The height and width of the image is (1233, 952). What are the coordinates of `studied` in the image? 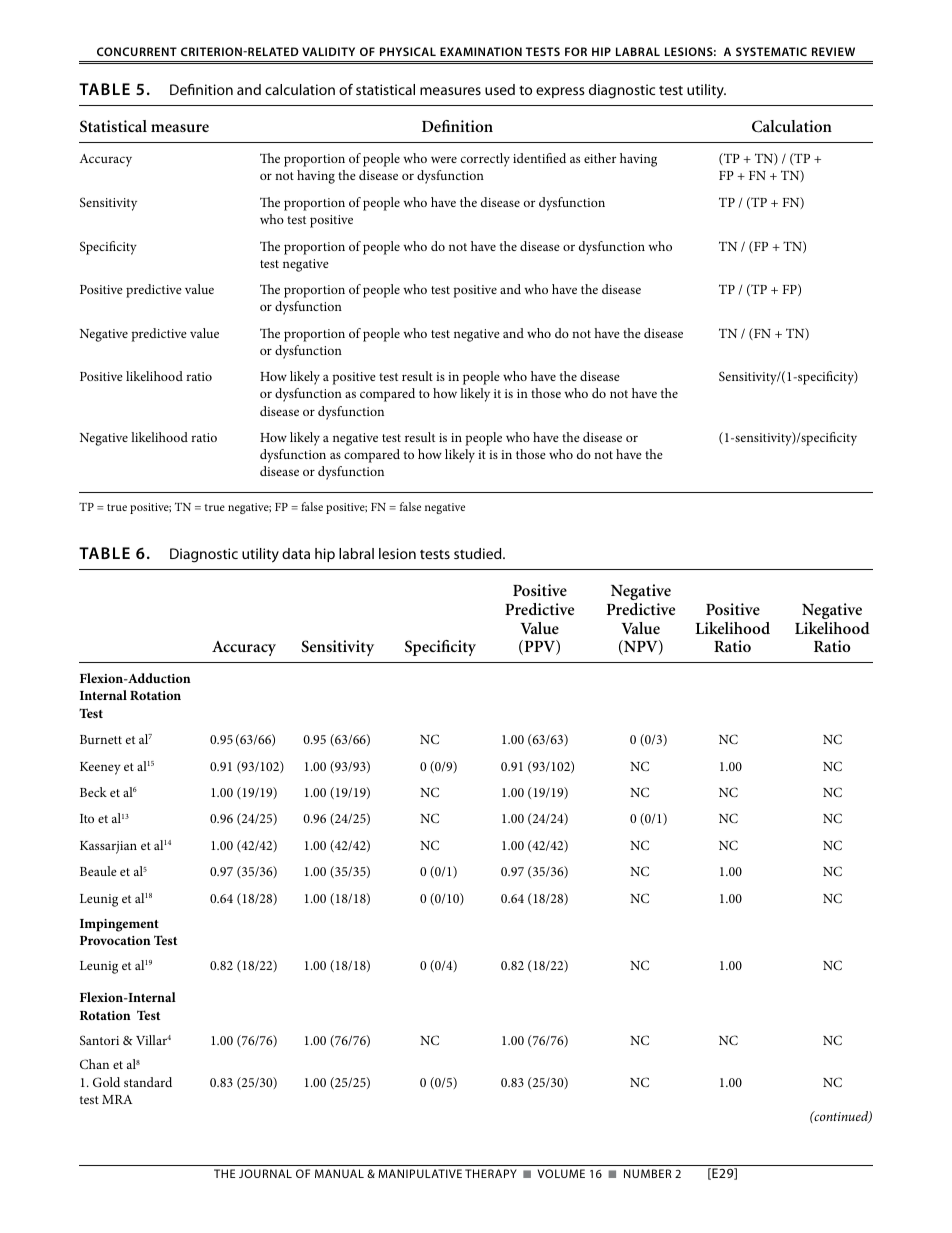 It's located at (479, 553).
